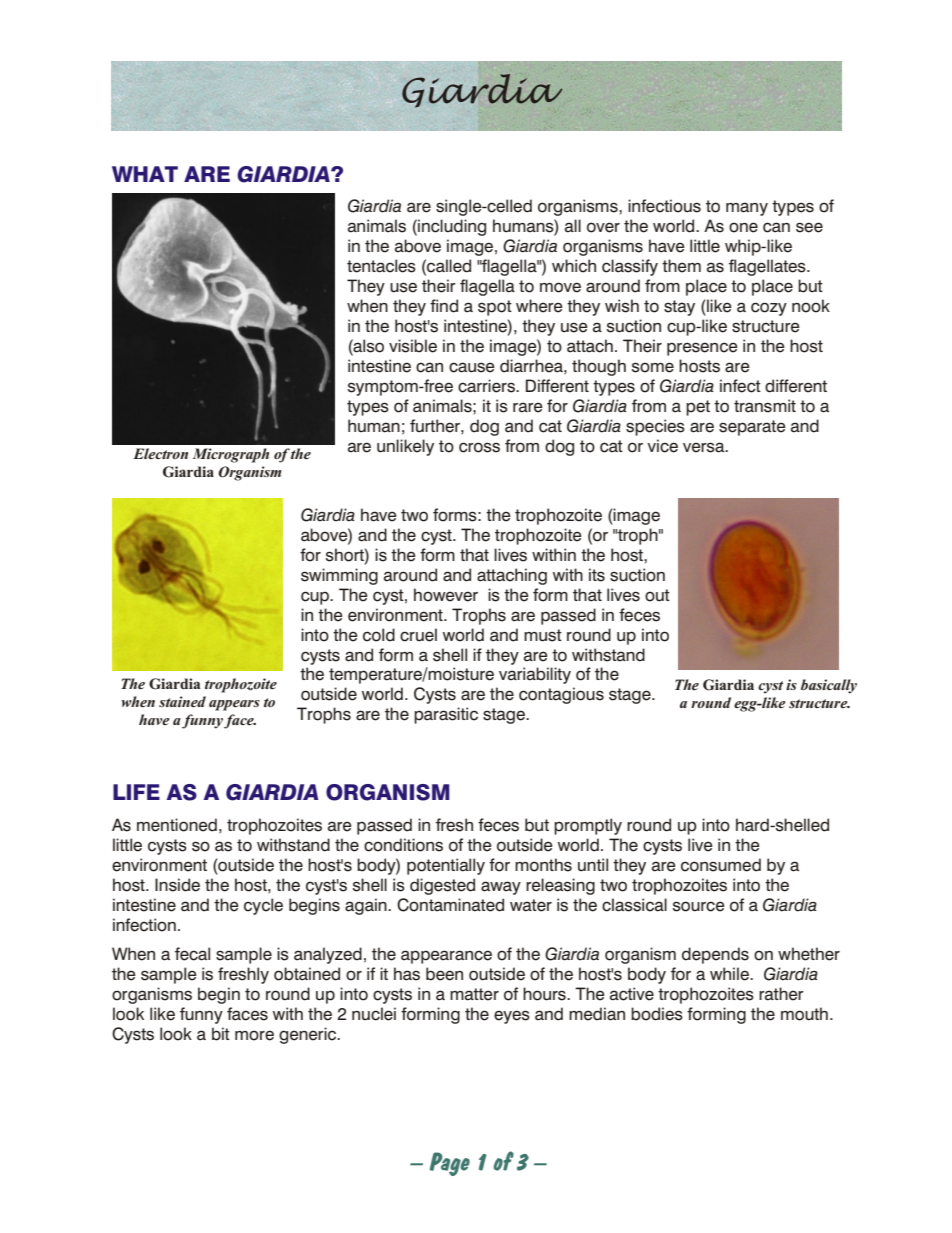 This screenshot has width=952, height=1233. Describe the element at coordinates (747, 209) in the screenshot. I see `many` at that location.
